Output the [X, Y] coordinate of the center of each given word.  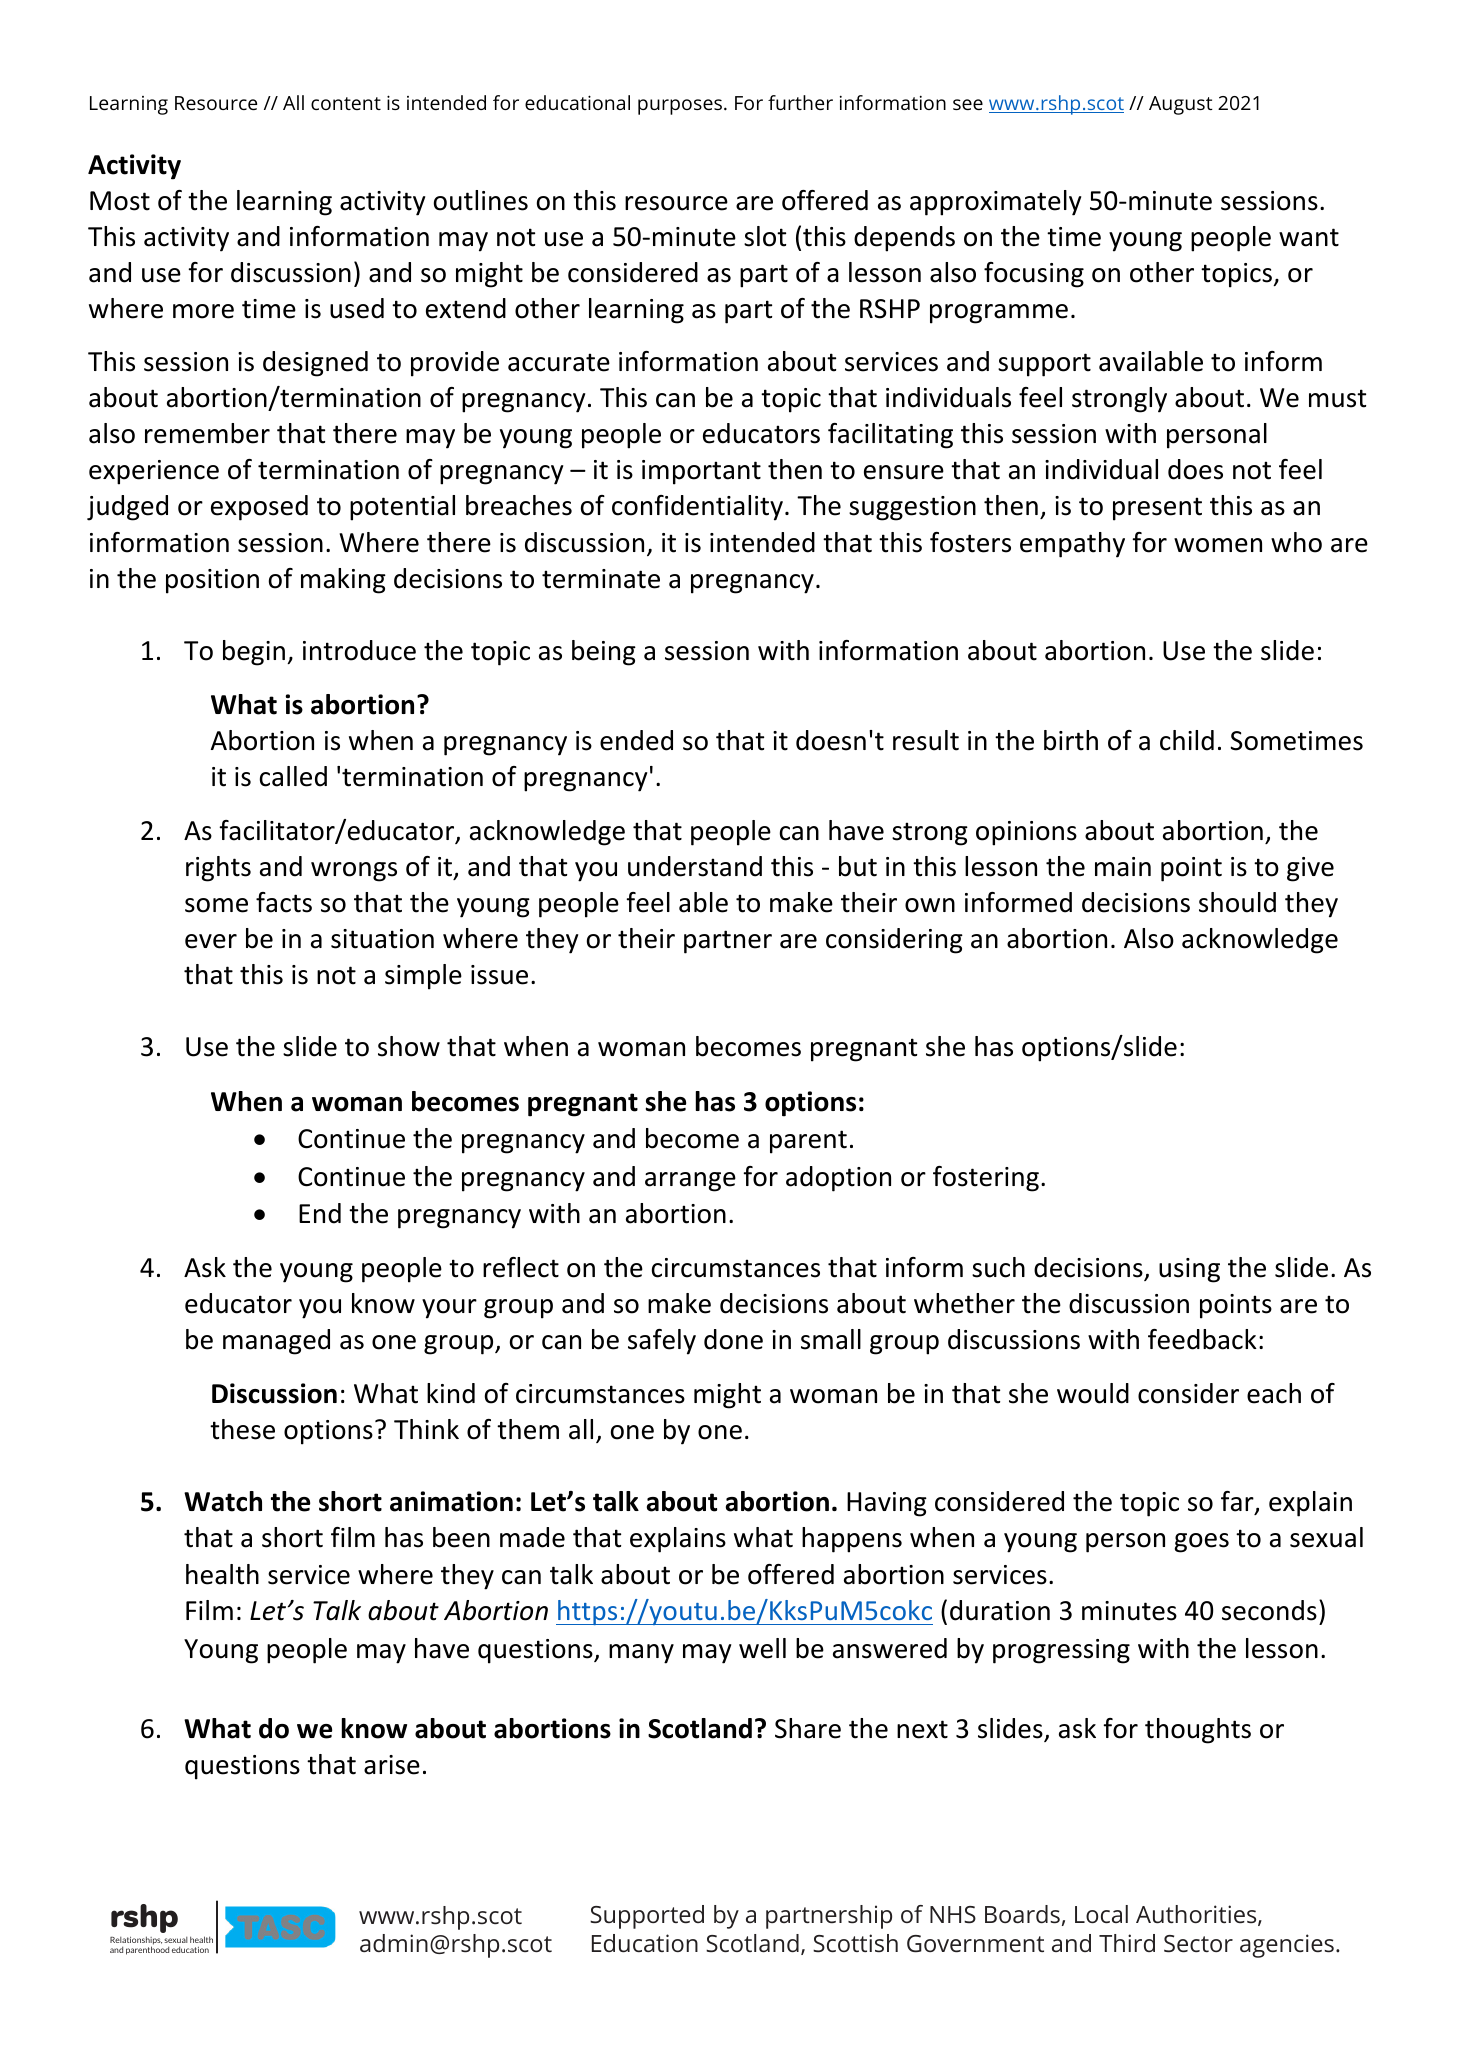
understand [695, 866]
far [1238, 1503]
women [1218, 545]
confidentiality [697, 508]
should [1237, 902]
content [346, 103]
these [242, 1429]
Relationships [136, 1941]
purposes [680, 107]
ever [211, 941]
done [733, 1339]
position [212, 581]
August [1181, 105]
